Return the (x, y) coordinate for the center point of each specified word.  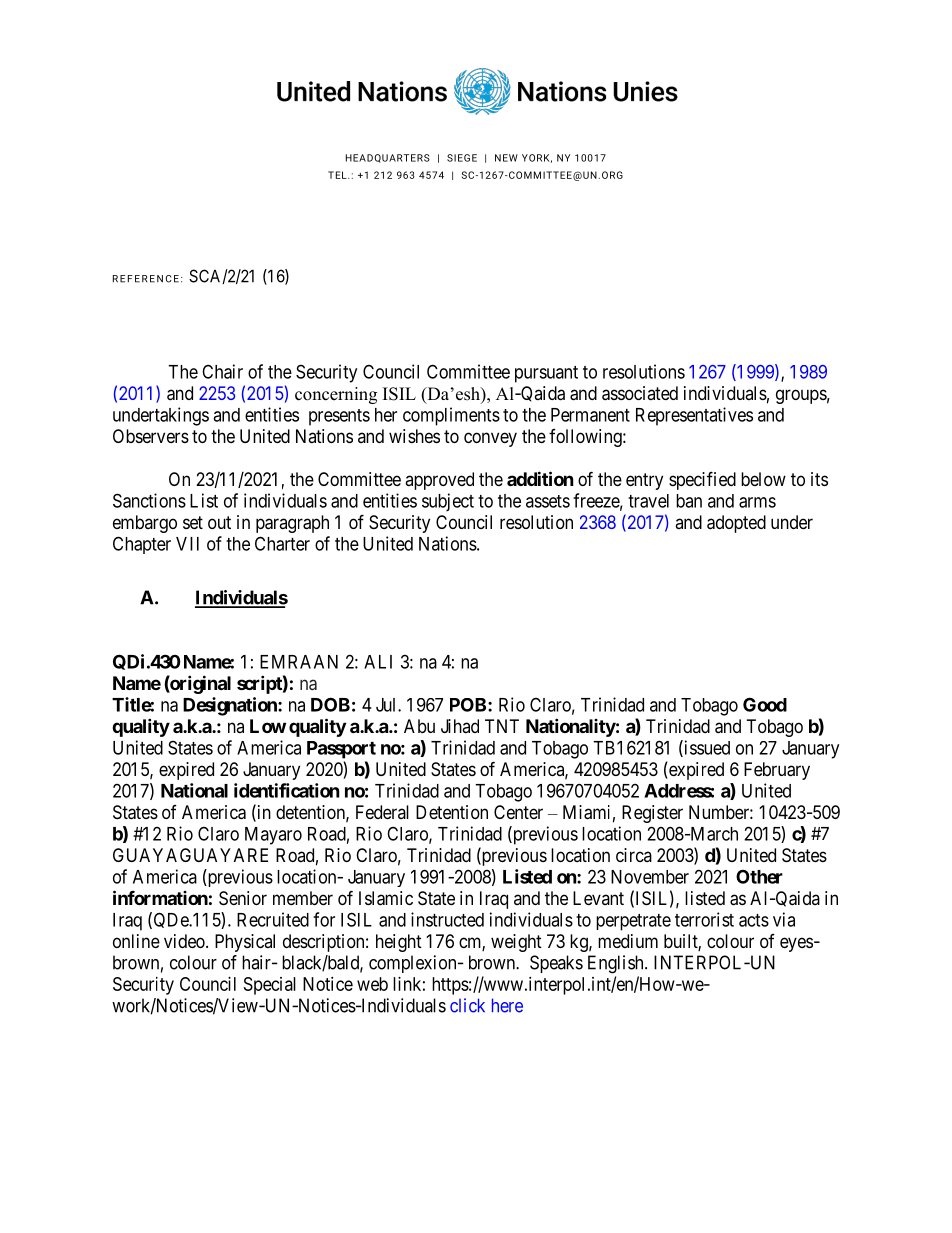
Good (765, 704)
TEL (338, 175)
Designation (231, 706)
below (763, 479)
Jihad (460, 726)
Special (270, 986)
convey (490, 439)
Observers (151, 436)
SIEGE (462, 158)
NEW (506, 158)
